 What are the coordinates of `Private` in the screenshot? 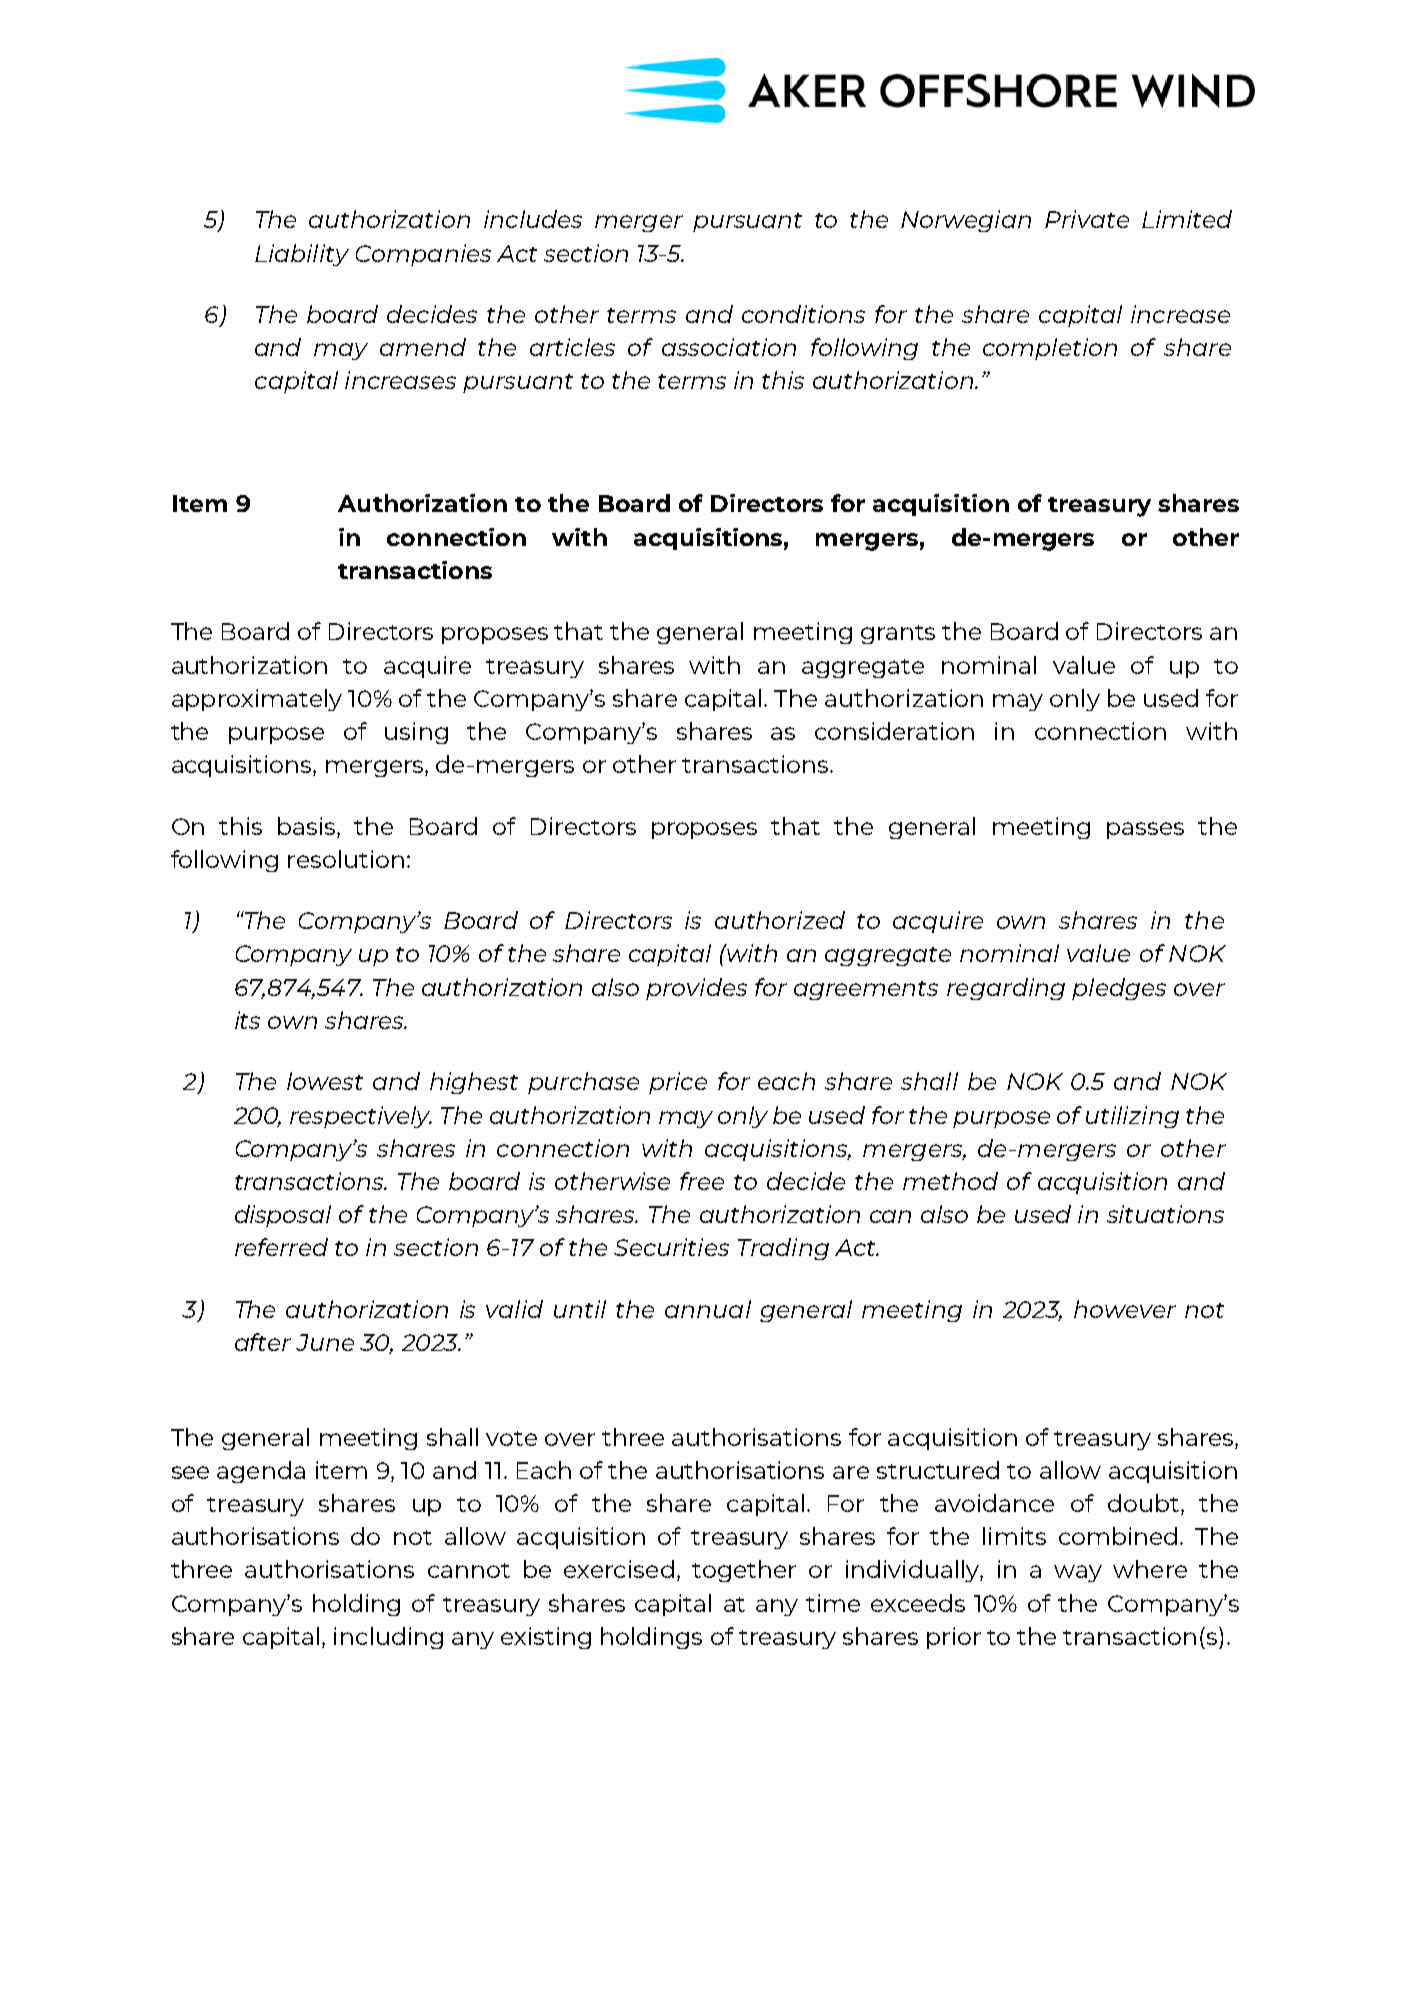 It's located at (1087, 219).
